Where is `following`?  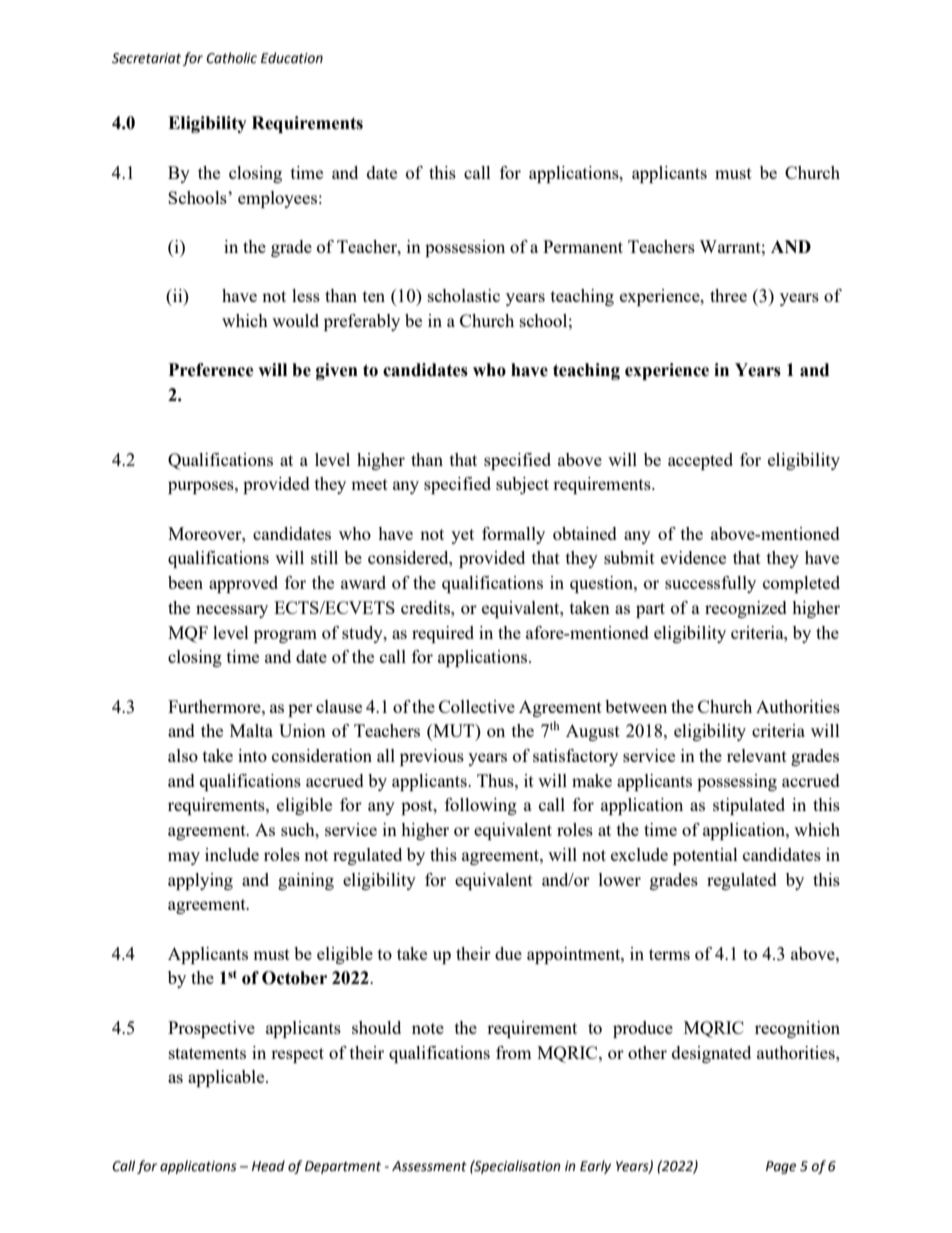
following is located at coordinates (481, 806).
